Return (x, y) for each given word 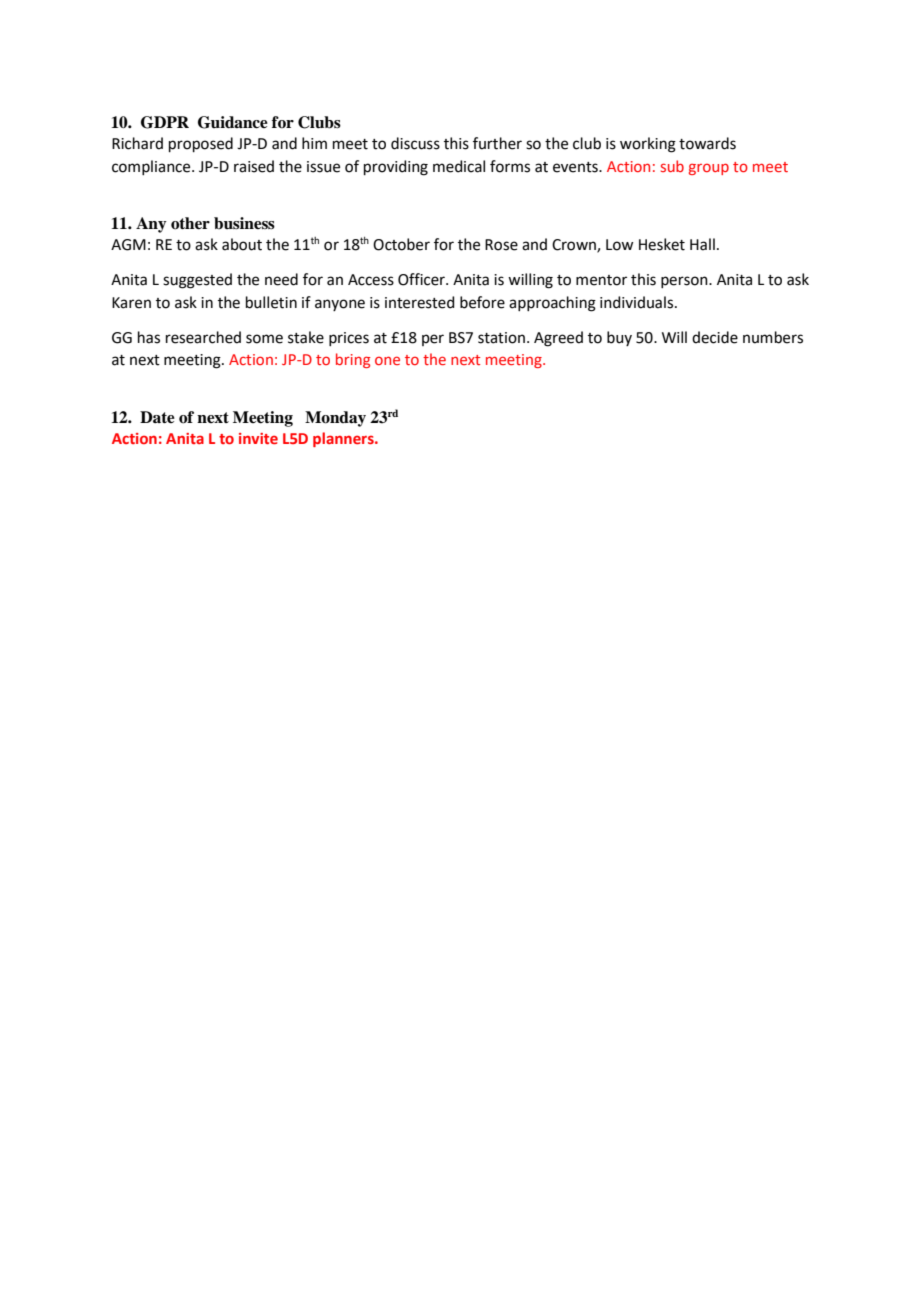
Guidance (233, 122)
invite (258, 438)
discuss (415, 143)
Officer (422, 279)
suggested (197, 281)
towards (707, 143)
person (685, 282)
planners (344, 439)
